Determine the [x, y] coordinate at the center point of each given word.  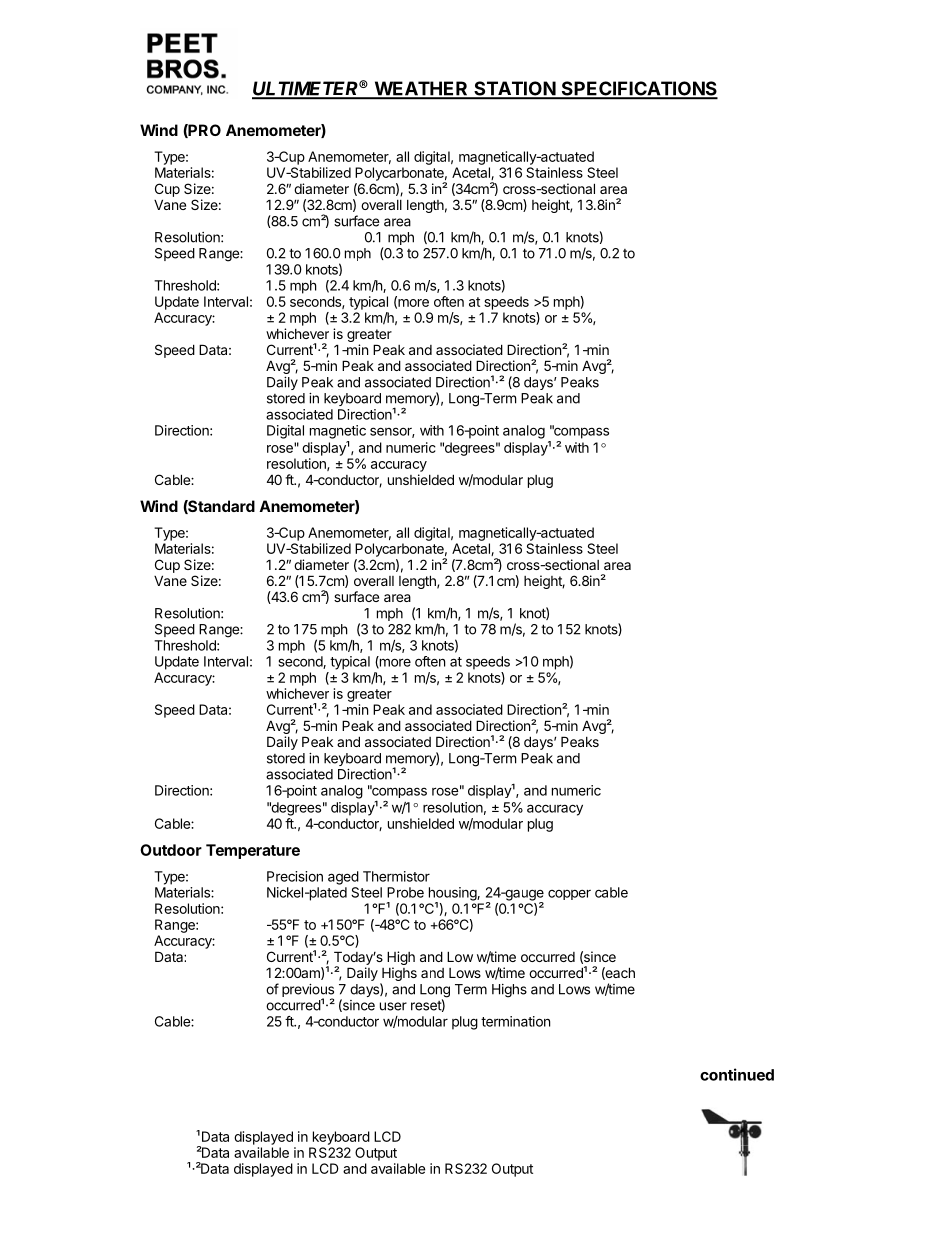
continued [737, 1074]
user [393, 1006]
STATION [514, 89]
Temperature [253, 851]
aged [343, 878]
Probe [405, 892]
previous [308, 992]
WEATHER [421, 89]
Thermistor [396, 876]
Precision [295, 876]
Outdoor [171, 850]
